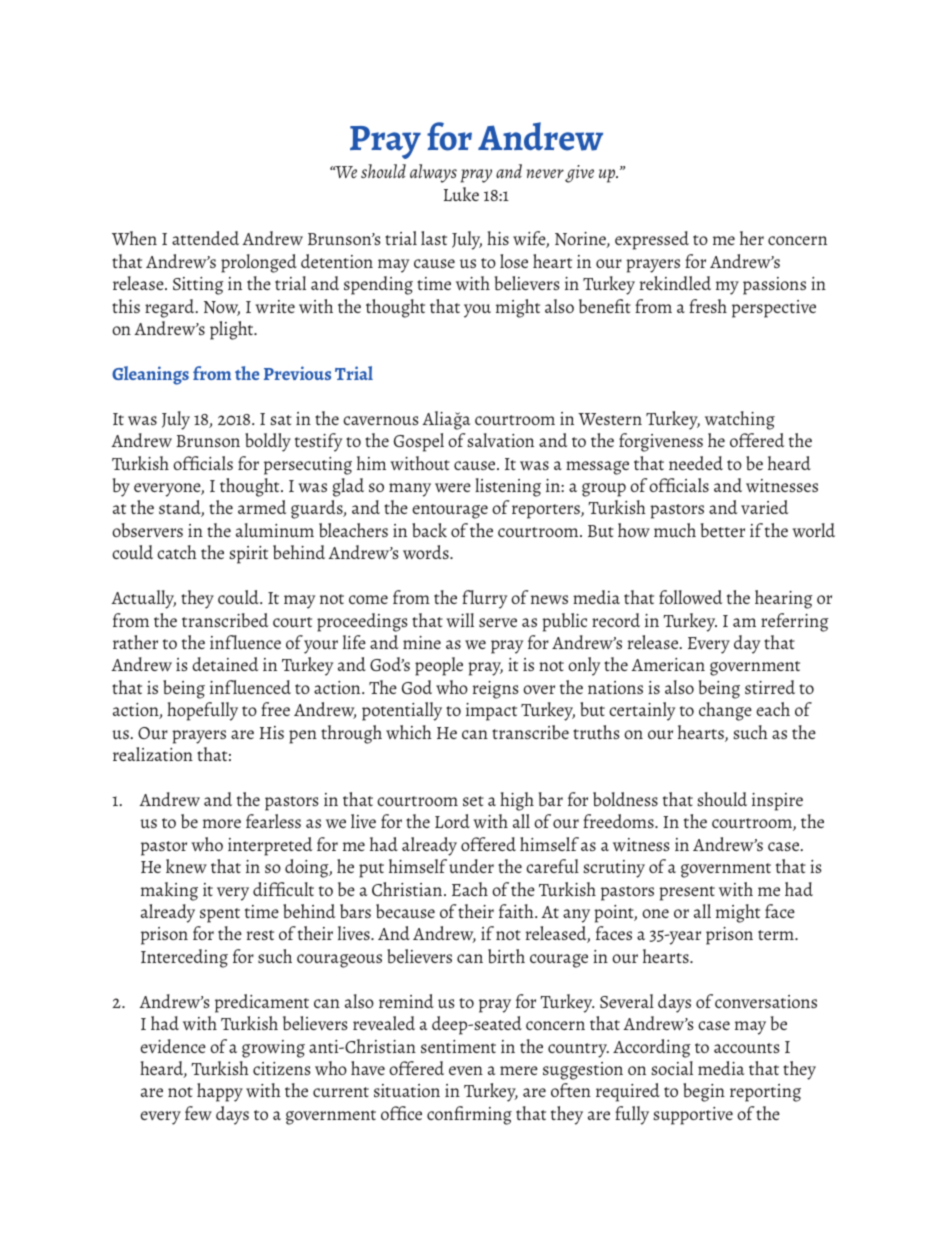  What do you see at coordinates (460, 620) in the screenshot?
I see `will` at bounding box center [460, 620].
